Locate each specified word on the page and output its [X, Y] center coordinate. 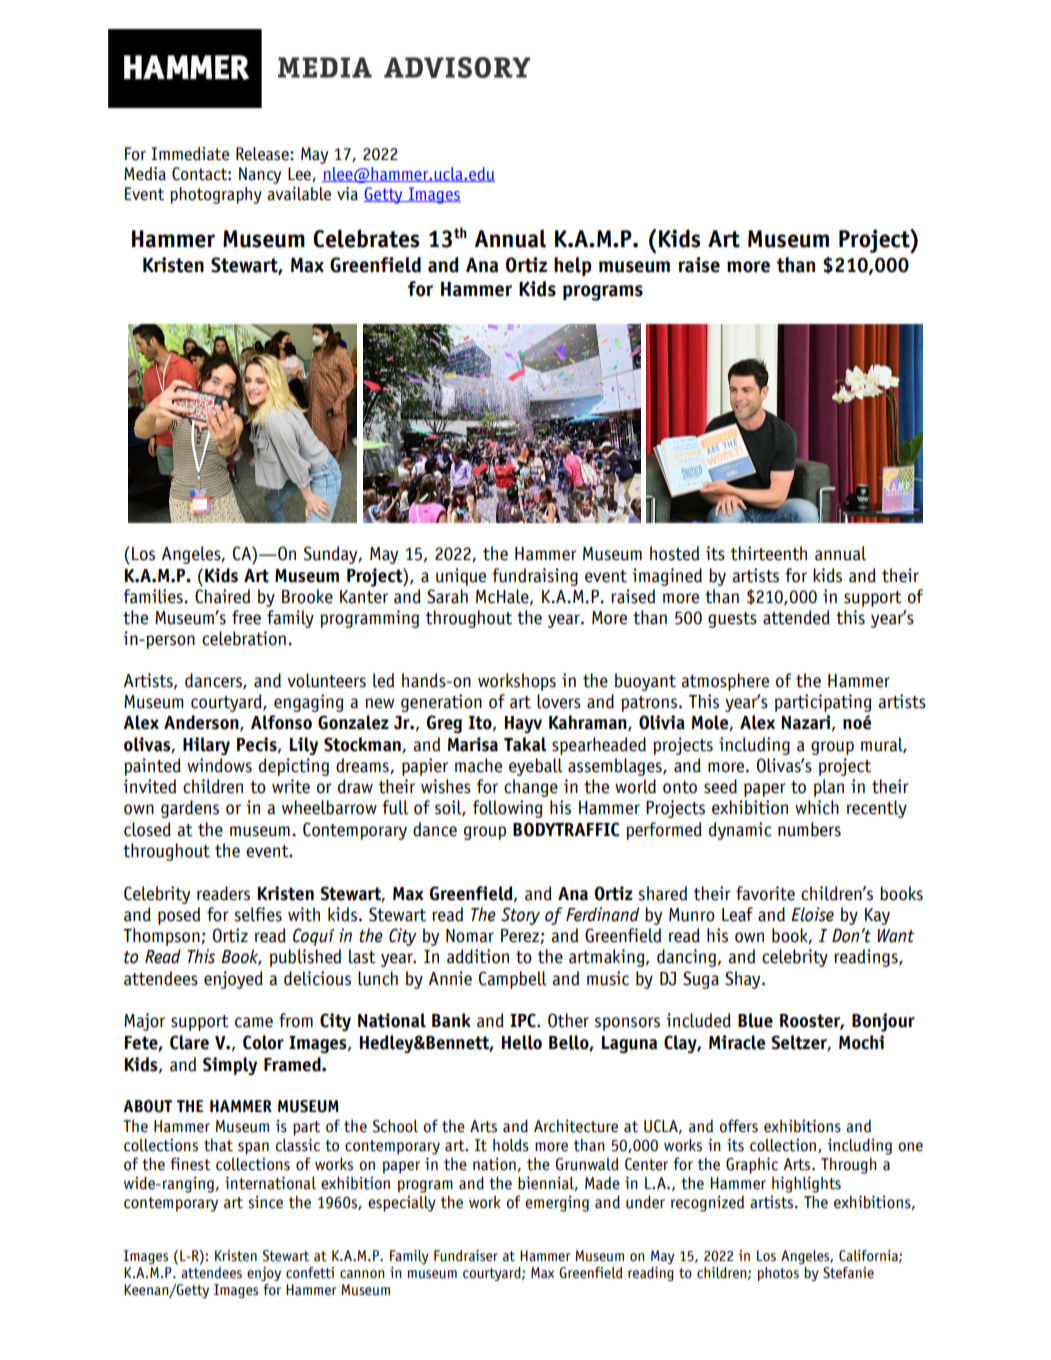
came [254, 1022]
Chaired [222, 596]
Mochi [861, 1042]
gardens [190, 809]
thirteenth [769, 553]
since [265, 1202]
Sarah [447, 596]
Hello [522, 1042]
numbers [809, 829]
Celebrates [366, 238]
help [573, 266]
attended [796, 617]
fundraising [535, 577]
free [246, 617]
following [508, 809]
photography [216, 195]
